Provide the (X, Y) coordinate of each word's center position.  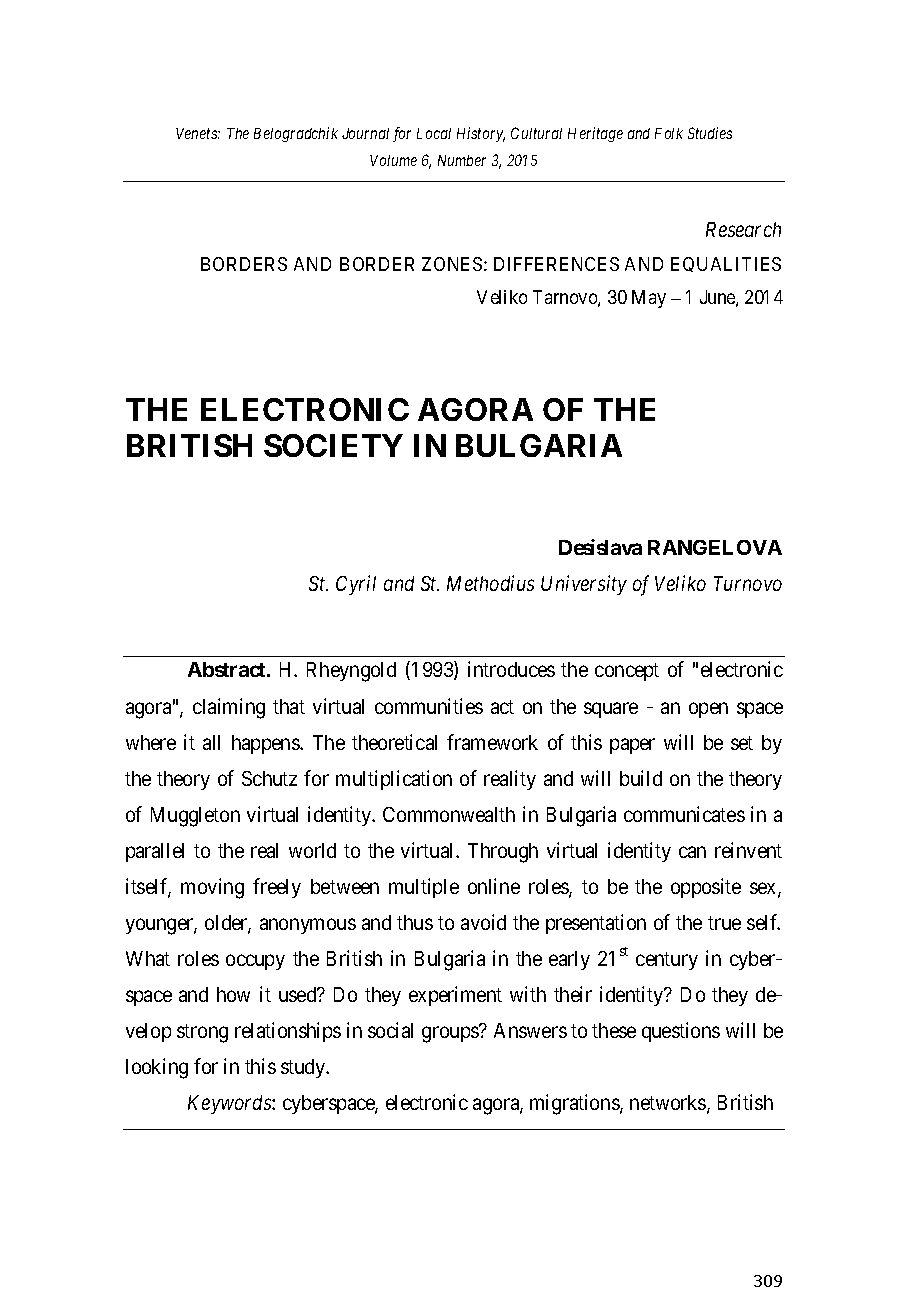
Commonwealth (449, 814)
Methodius (490, 583)
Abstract (228, 669)
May (649, 299)
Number (462, 160)
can (692, 852)
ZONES (452, 264)
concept (627, 672)
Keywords (230, 1104)
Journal (365, 133)
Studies (710, 133)
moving (212, 888)
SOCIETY (333, 445)
